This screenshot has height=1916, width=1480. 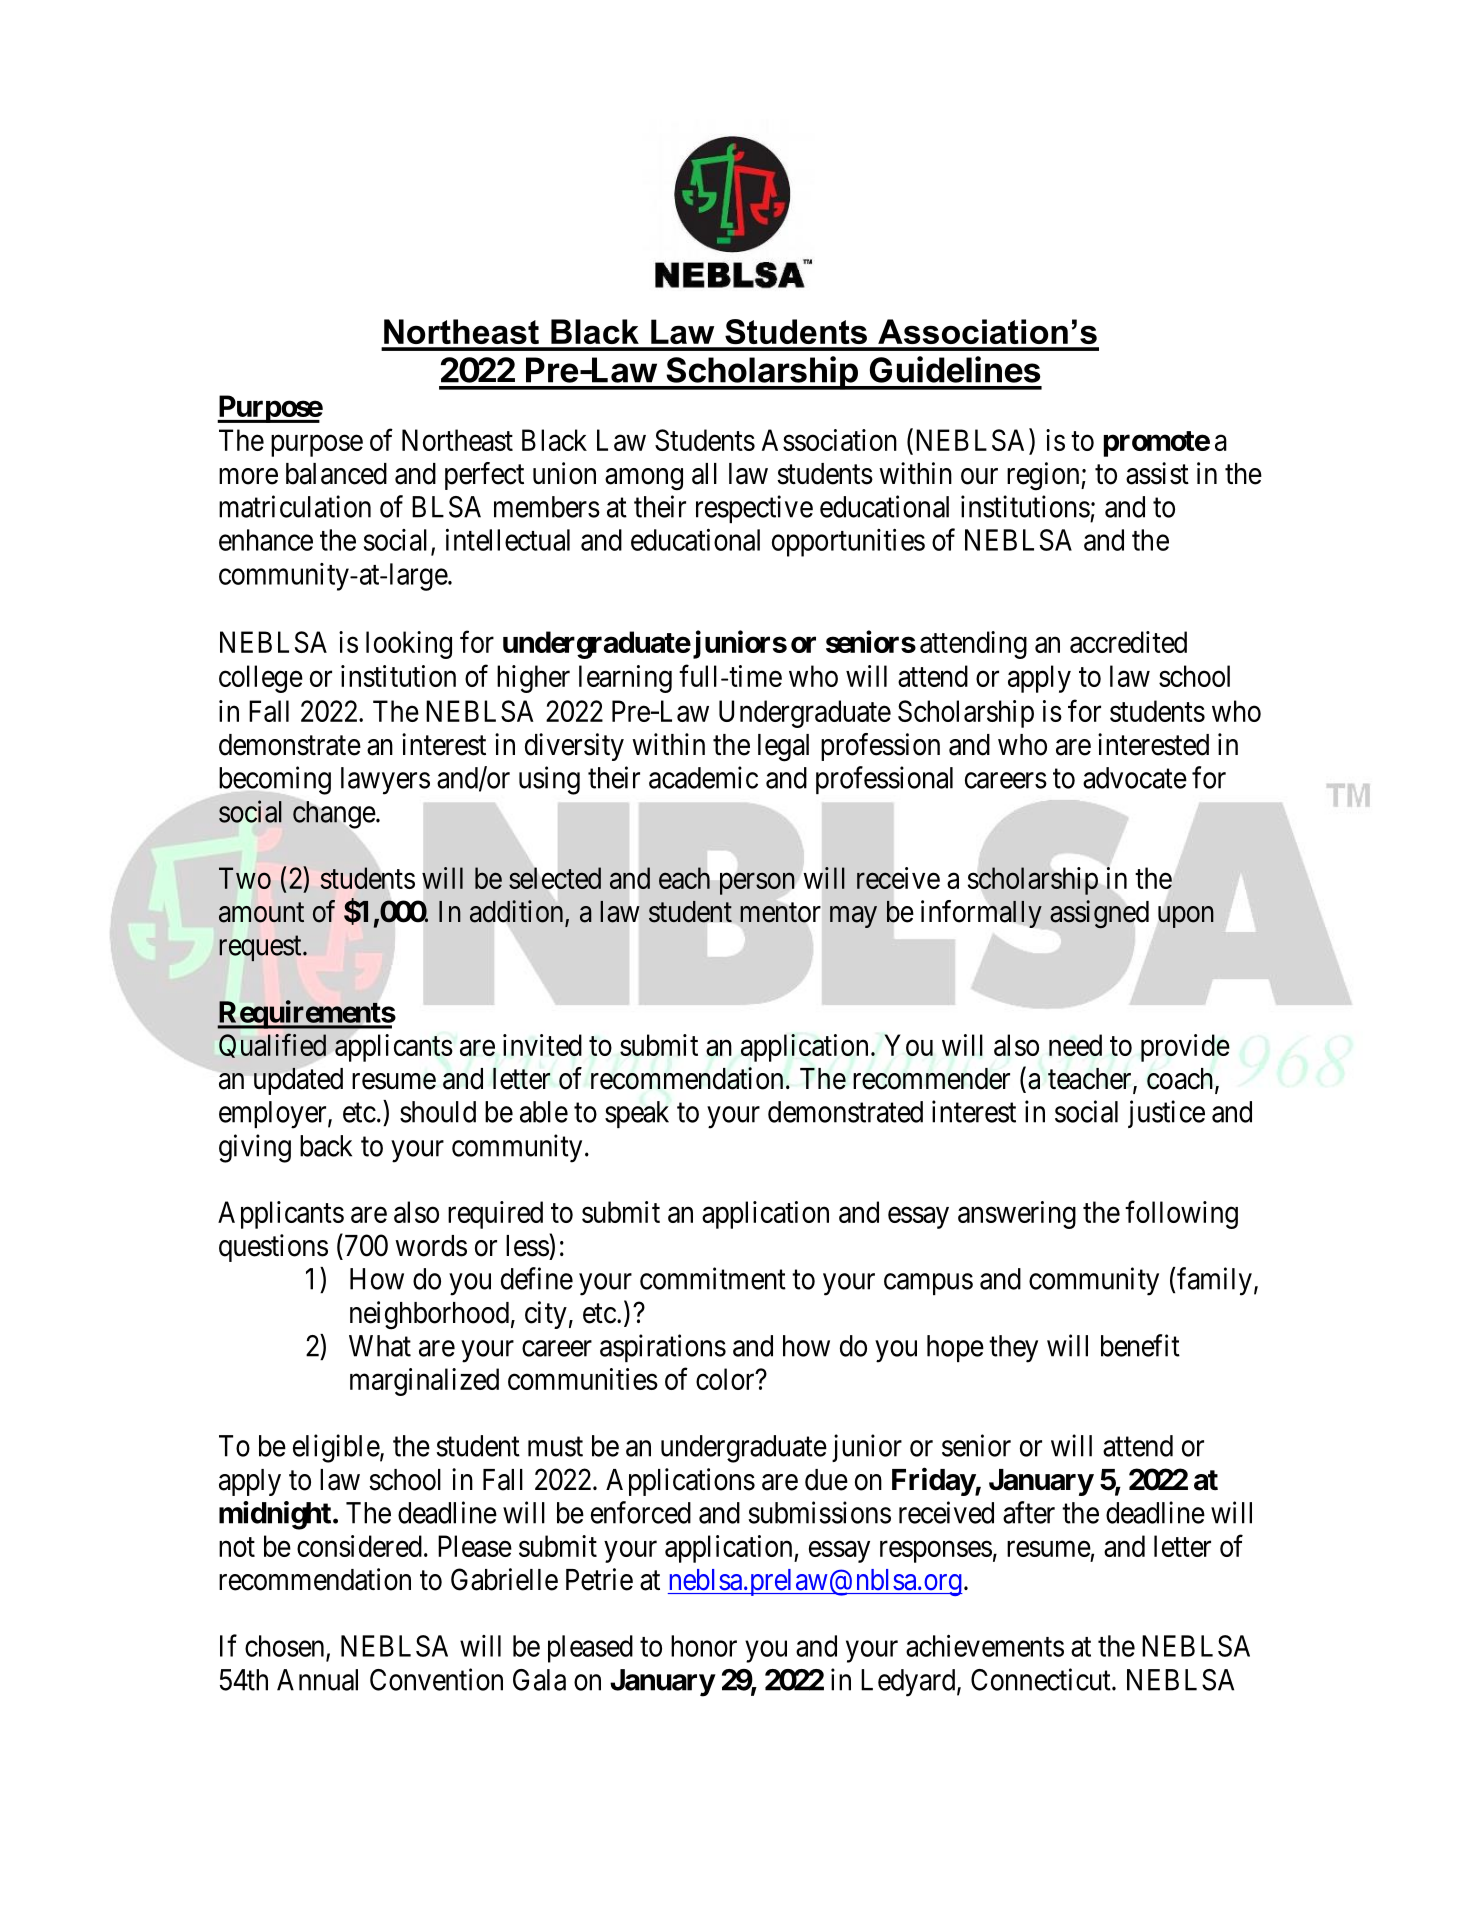 What do you see at coordinates (783, 748) in the screenshot?
I see `legal` at bounding box center [783, 748].
